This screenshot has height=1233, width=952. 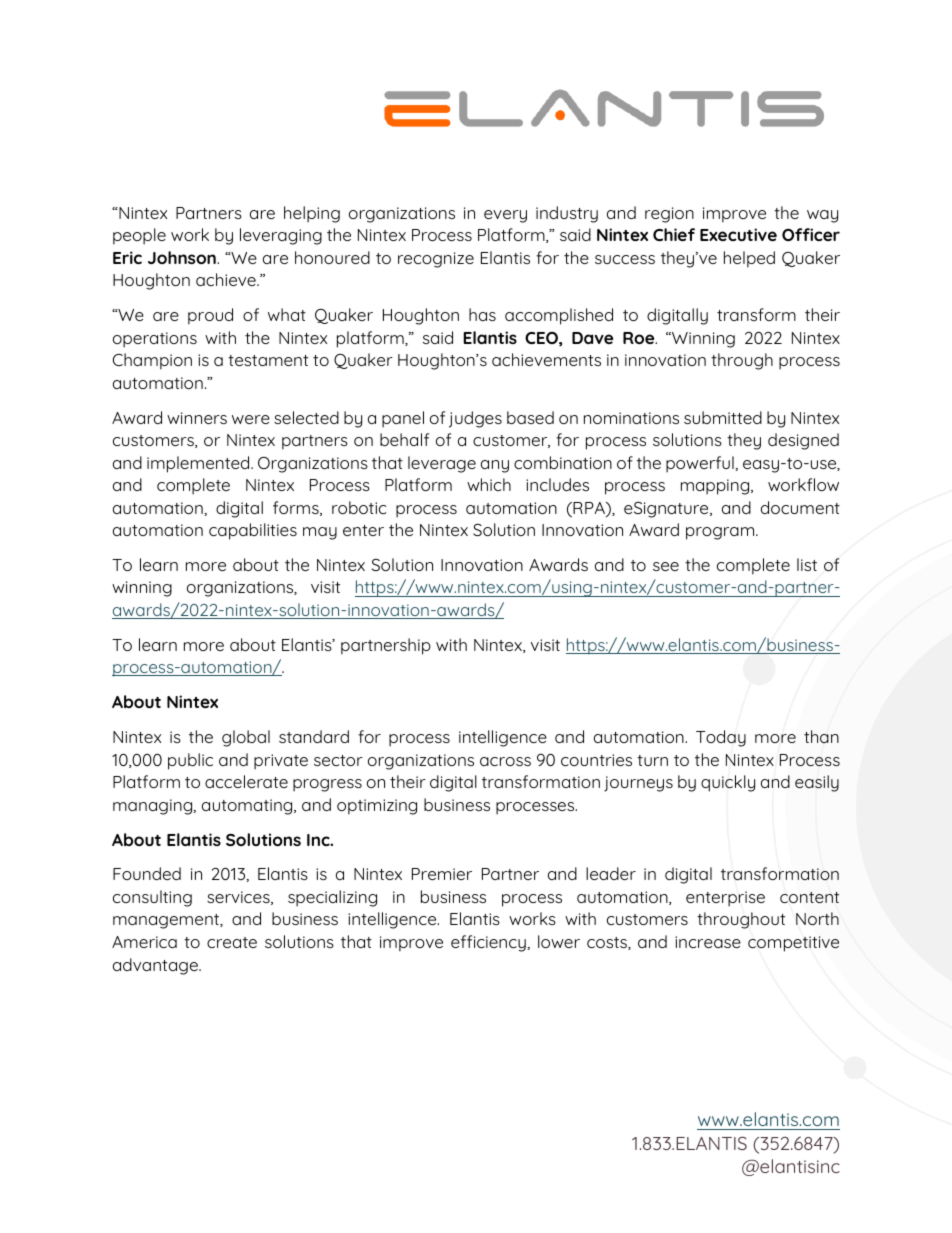 What do you see at coordinates (505, 216) in the screenshot?
I see `every` at bounding box center [505, 216].
